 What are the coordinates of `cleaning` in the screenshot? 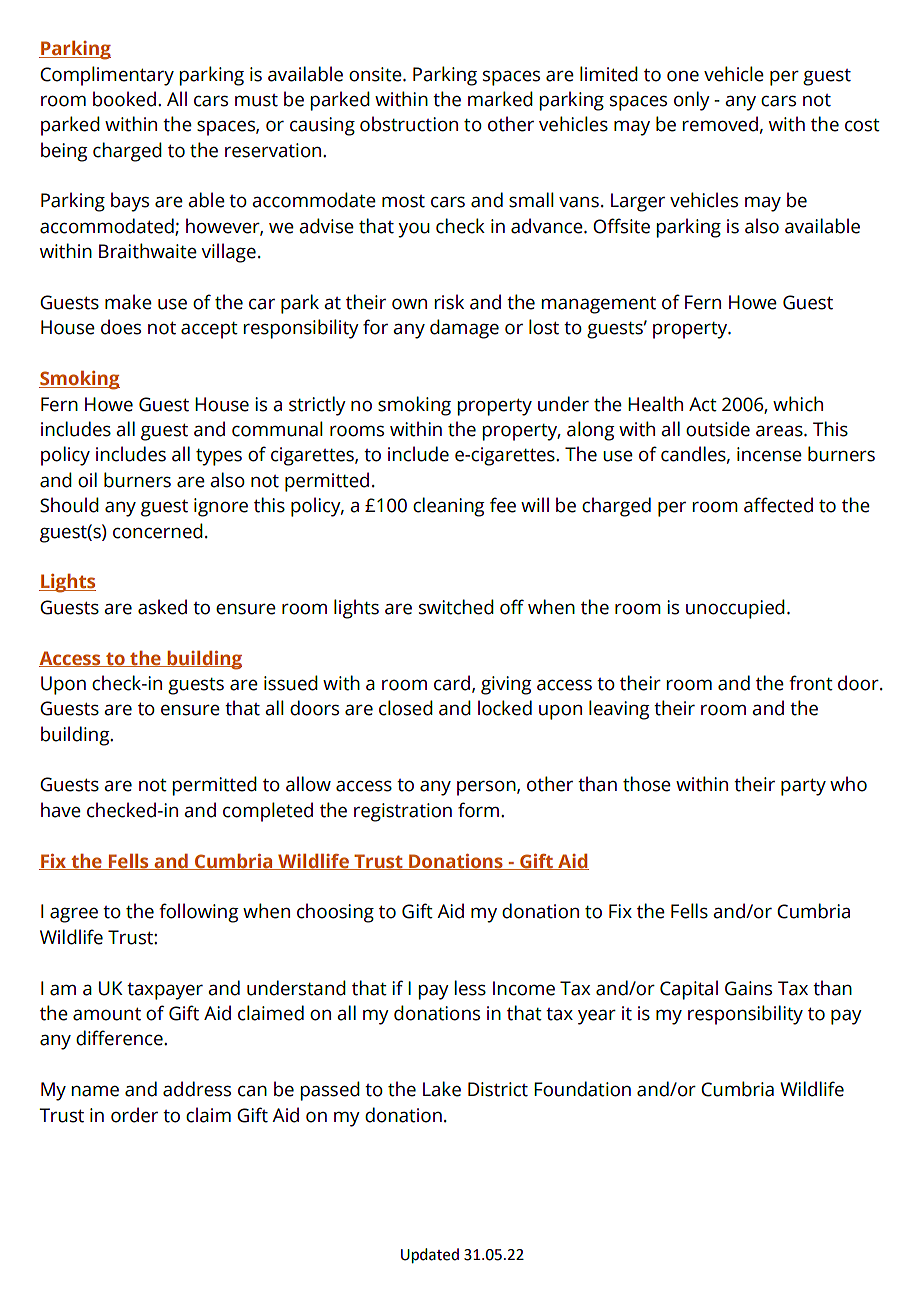 It's located at (448, 507).
